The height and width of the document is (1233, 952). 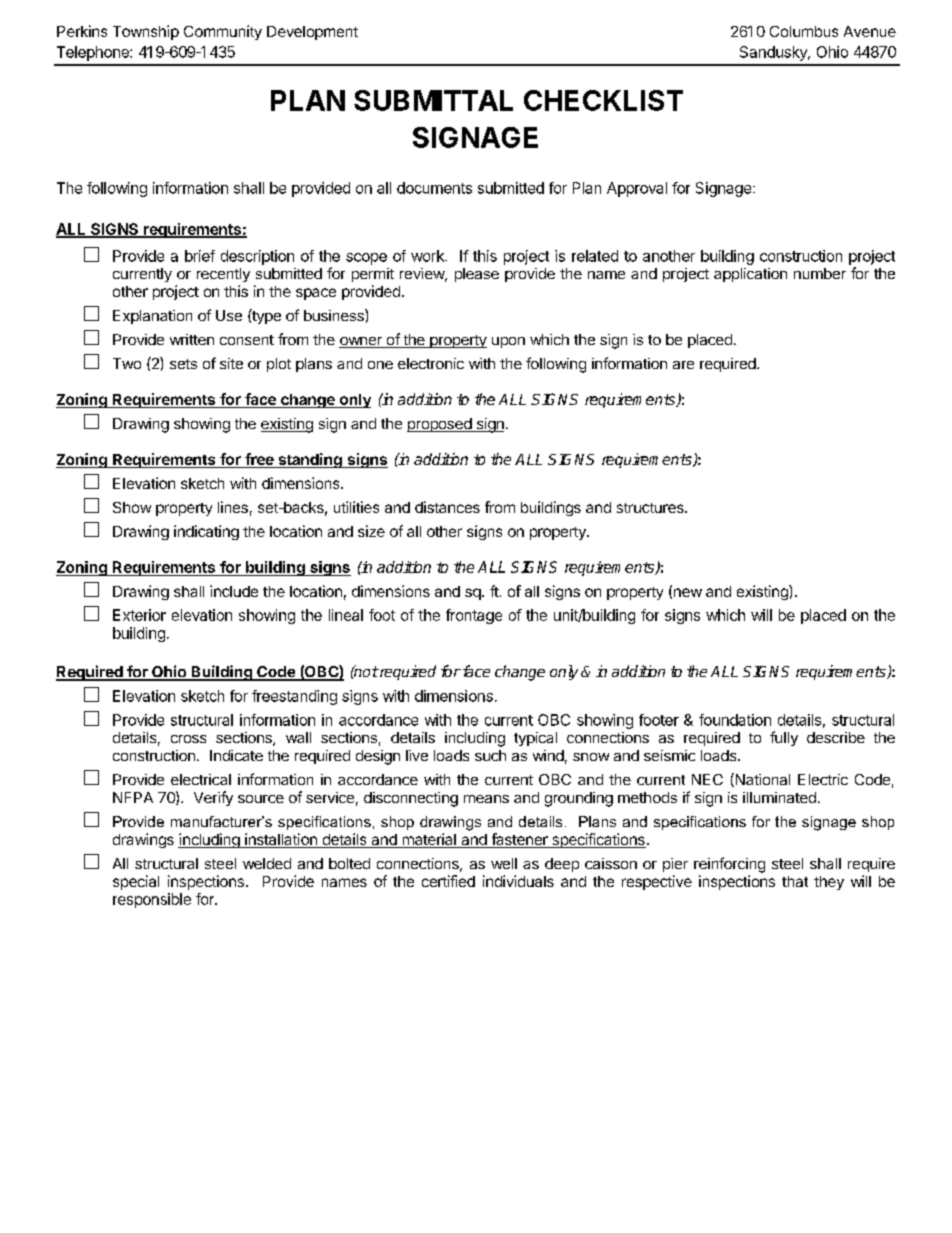 What do you see at coordinates (200, 256) in the document?
I see `brief` at bounding box center [200, 256].
